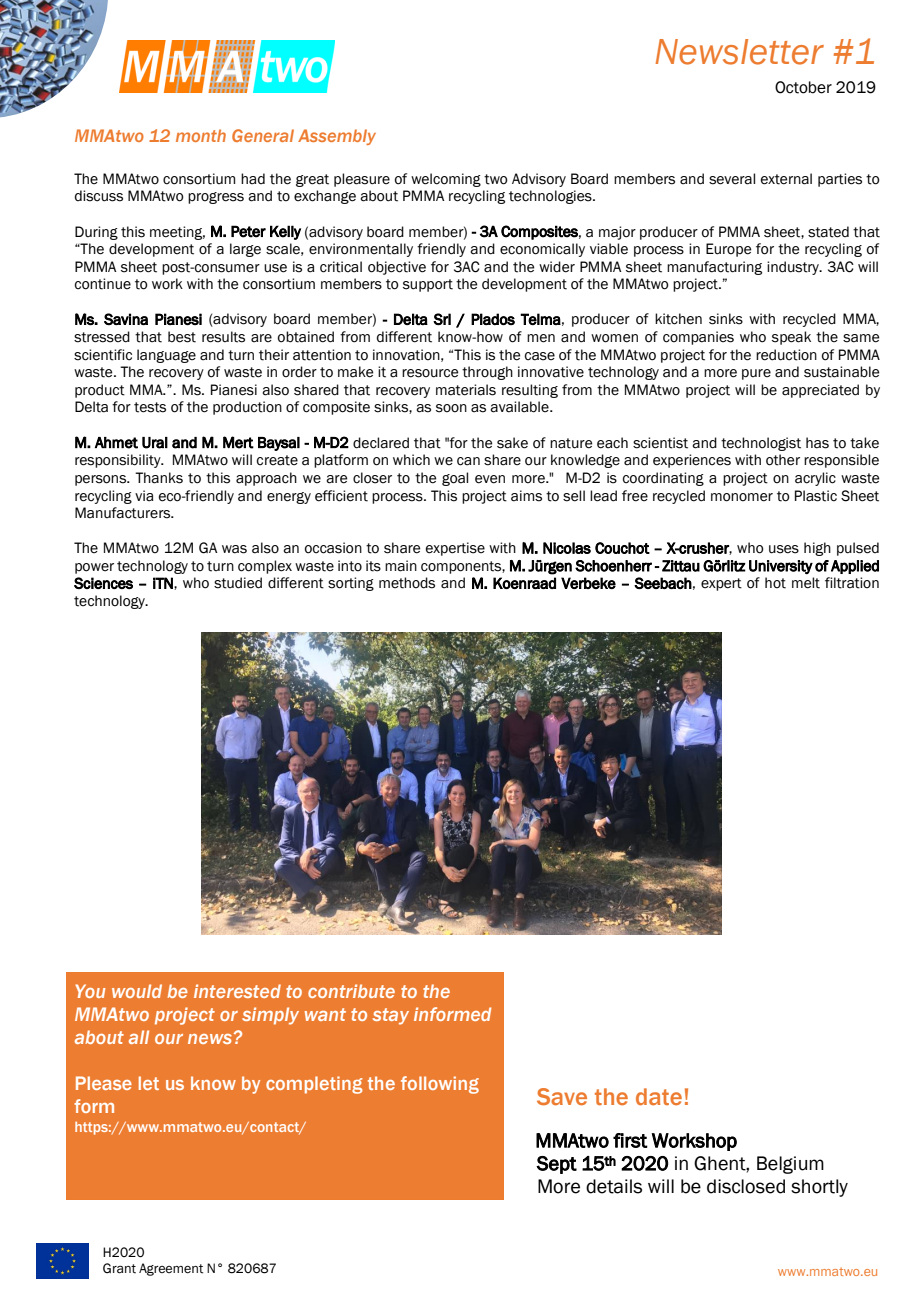 The image size is (924, 1307). I want to click on Thanks, so click(159, 478).
